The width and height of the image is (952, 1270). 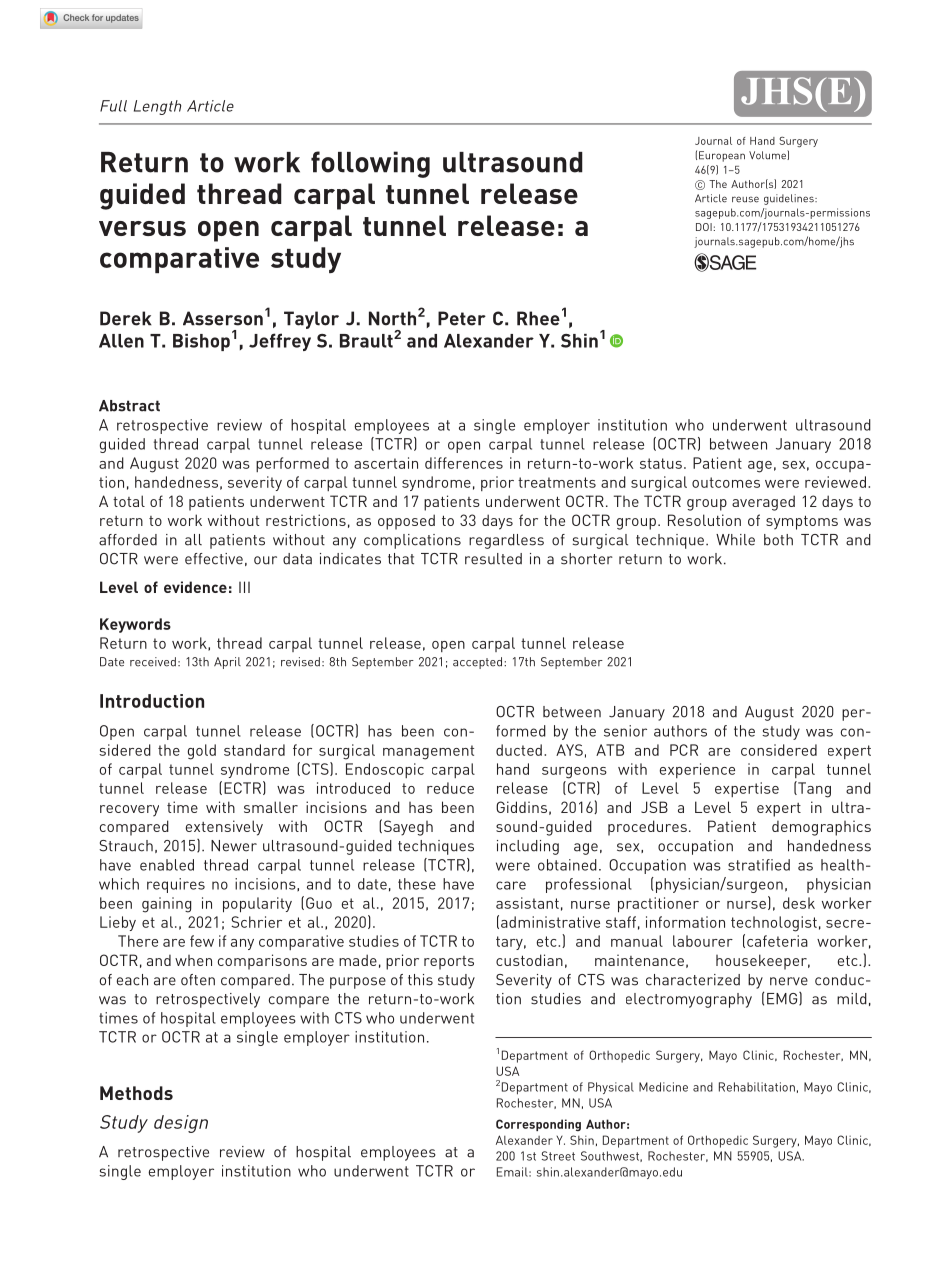 I want to click on following, so click(x=370, y=164).
